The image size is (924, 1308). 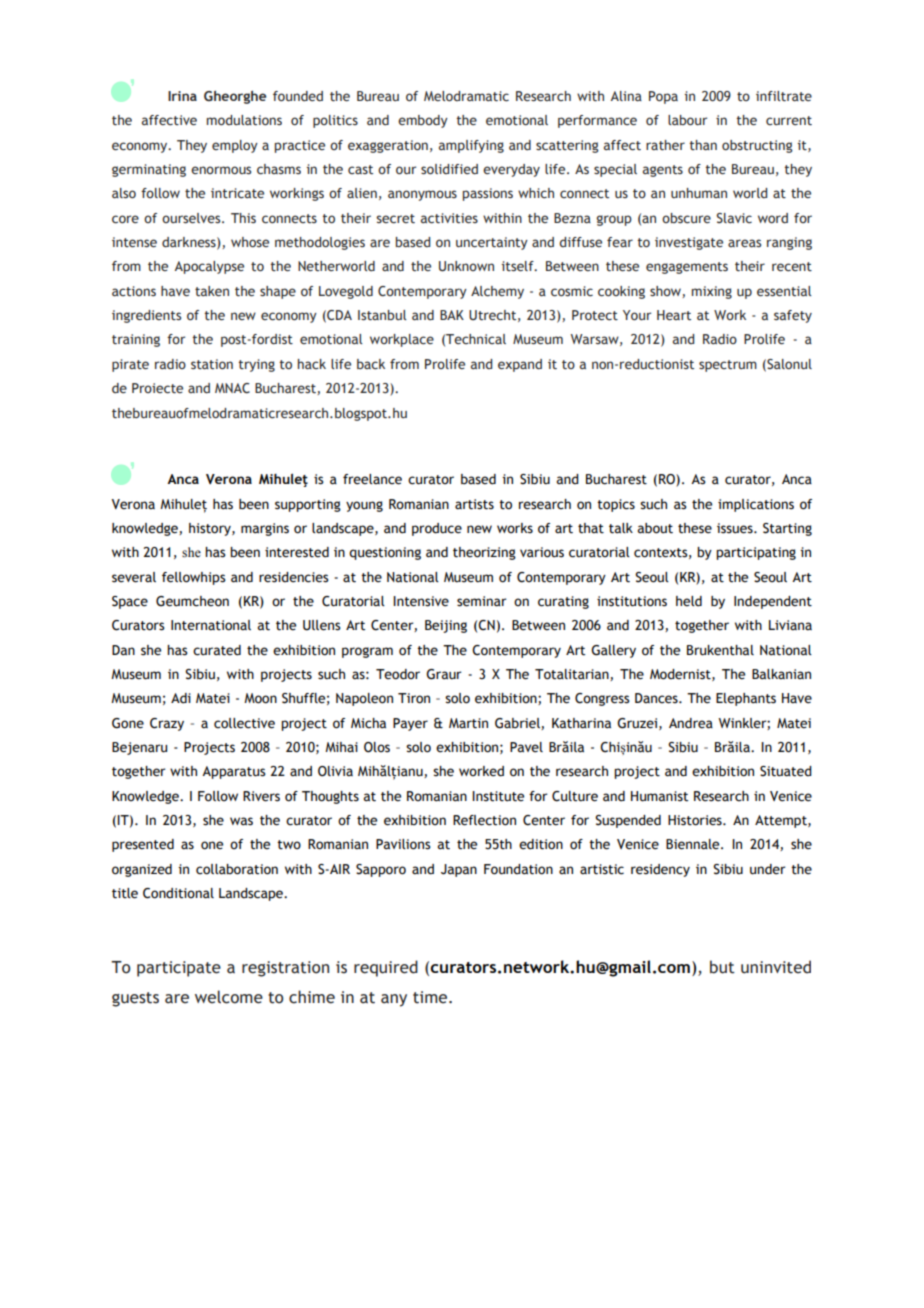 What do you see at coordinates (691, 723) in the image?
I see `Andrea` at bounding box center [691, 723].
